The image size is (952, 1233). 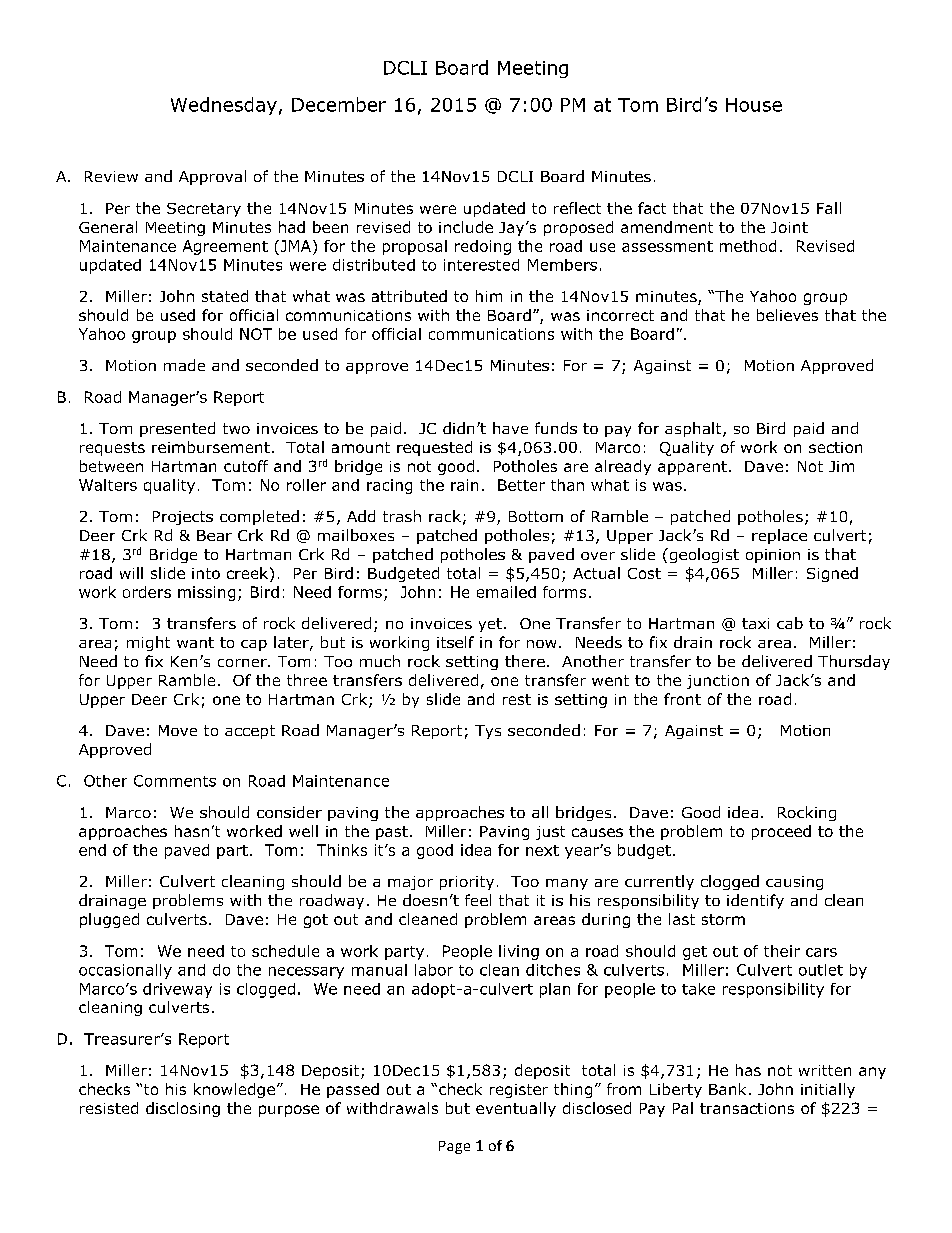 What do you see at coordinates (109, 920) in the screenshot?
I see `plugged` at bounding box center [109, 920].
